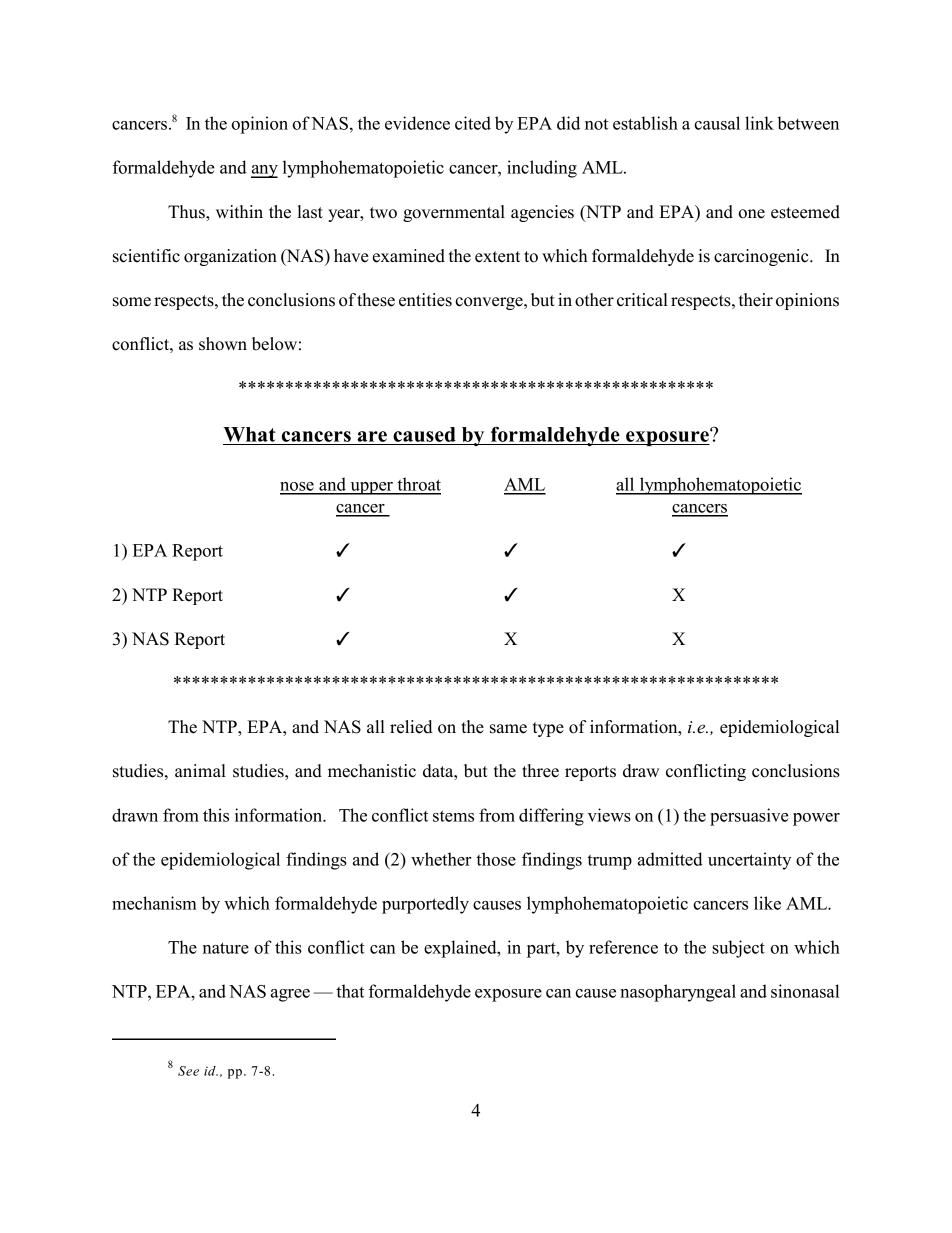  Describe the element at coordinates (473, 123) in the image. I see `cited` at that location.
